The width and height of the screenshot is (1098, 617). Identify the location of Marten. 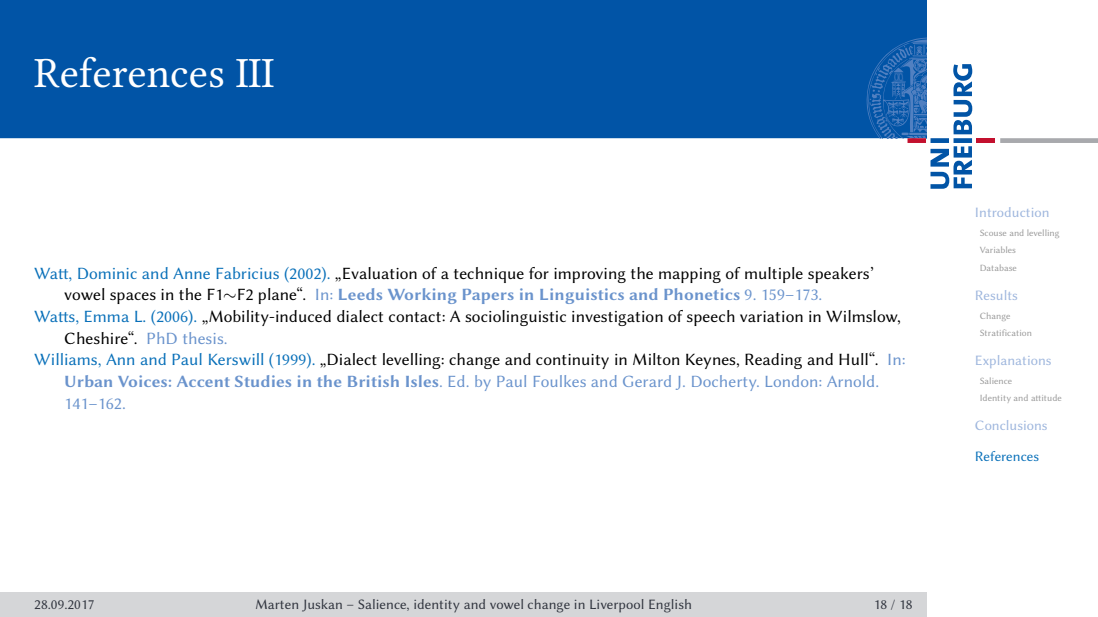
(277, 604).
